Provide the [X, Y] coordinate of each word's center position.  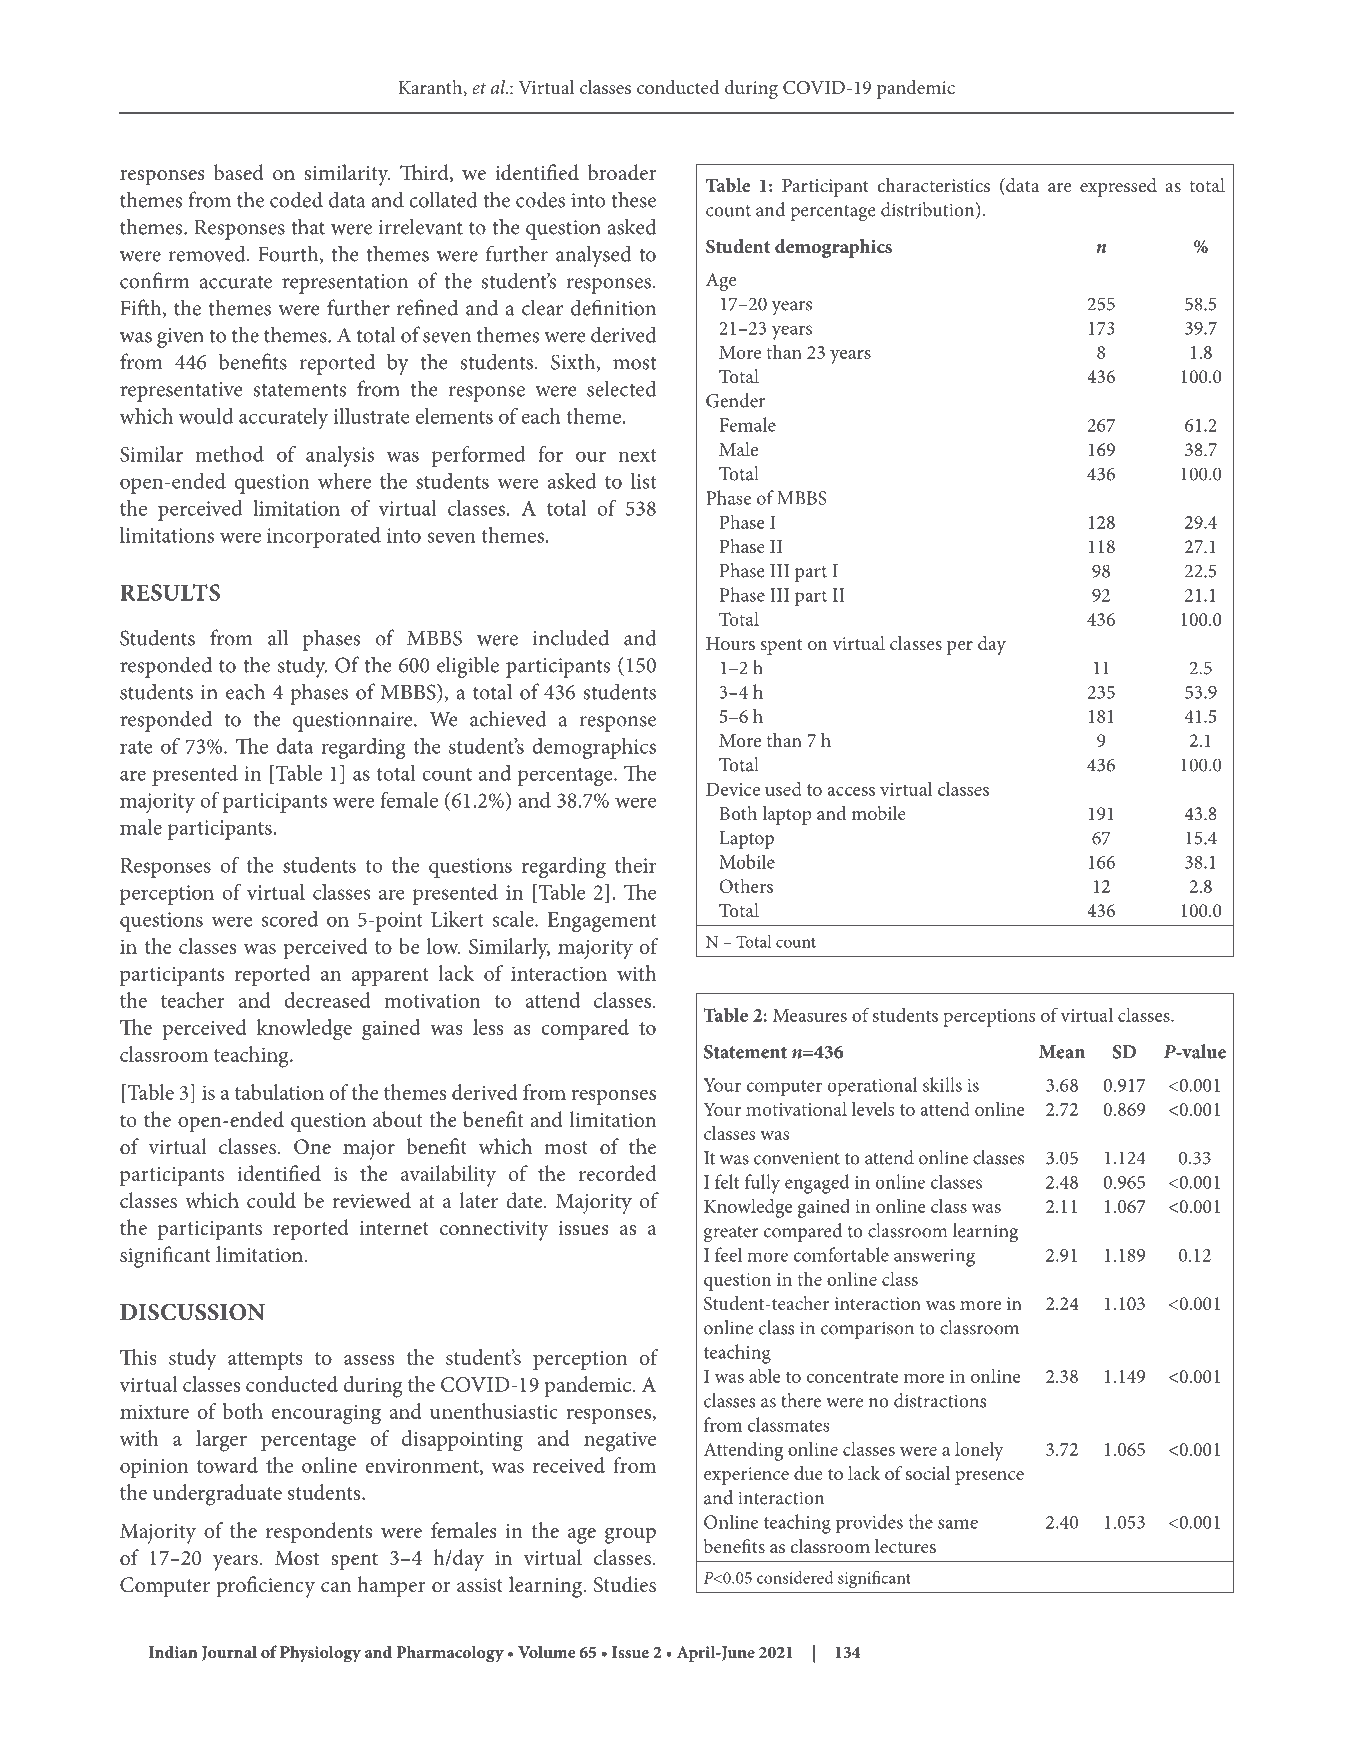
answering [934, 1258]
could [271, 1200]
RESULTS [170, 592]
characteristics [934, 185]
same [958, 1524]
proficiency [266, 1587]
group [630, 1536]
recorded [617, 1173]
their [636, 865]
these [633, 199]
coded [296, 199]
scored [289, 919]
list [644, 481]
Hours [730, 643]
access [851, 791]
